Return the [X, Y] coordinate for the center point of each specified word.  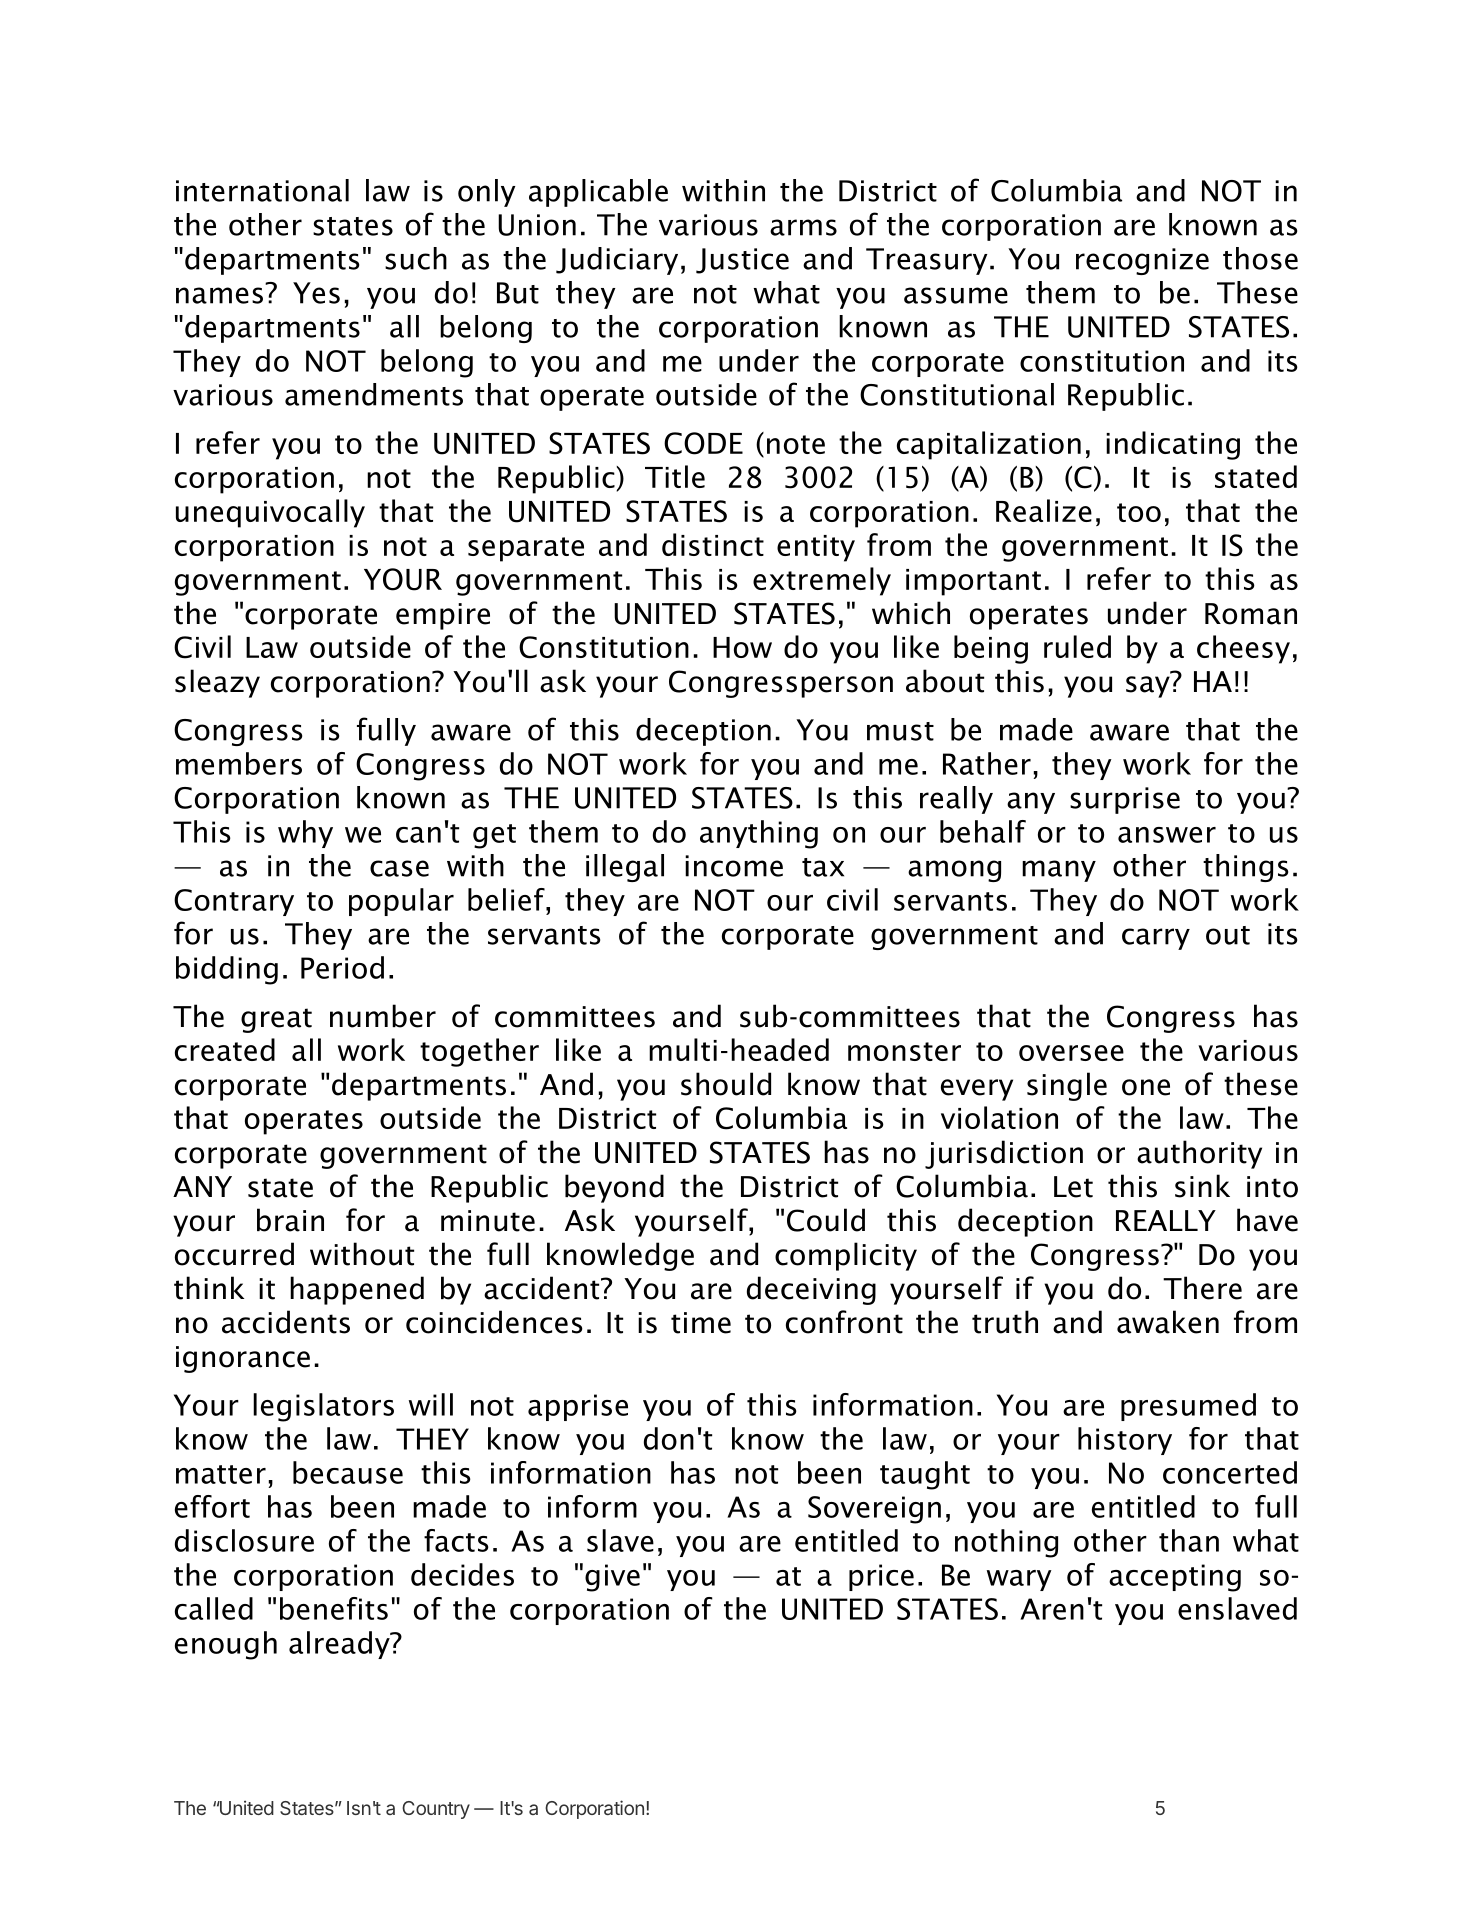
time [701, 1323]
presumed [1188, 1407]
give [612, 1578]
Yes [316, 293]
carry [1156, 939]
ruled [1077, 646]
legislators [323, 1407]
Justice [742, 261]
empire [443, 616]
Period [342, 967]
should [726, 1084]
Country [436, 1810]
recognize [1142, 261]
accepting [1175, 1578]
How [742, 647]
